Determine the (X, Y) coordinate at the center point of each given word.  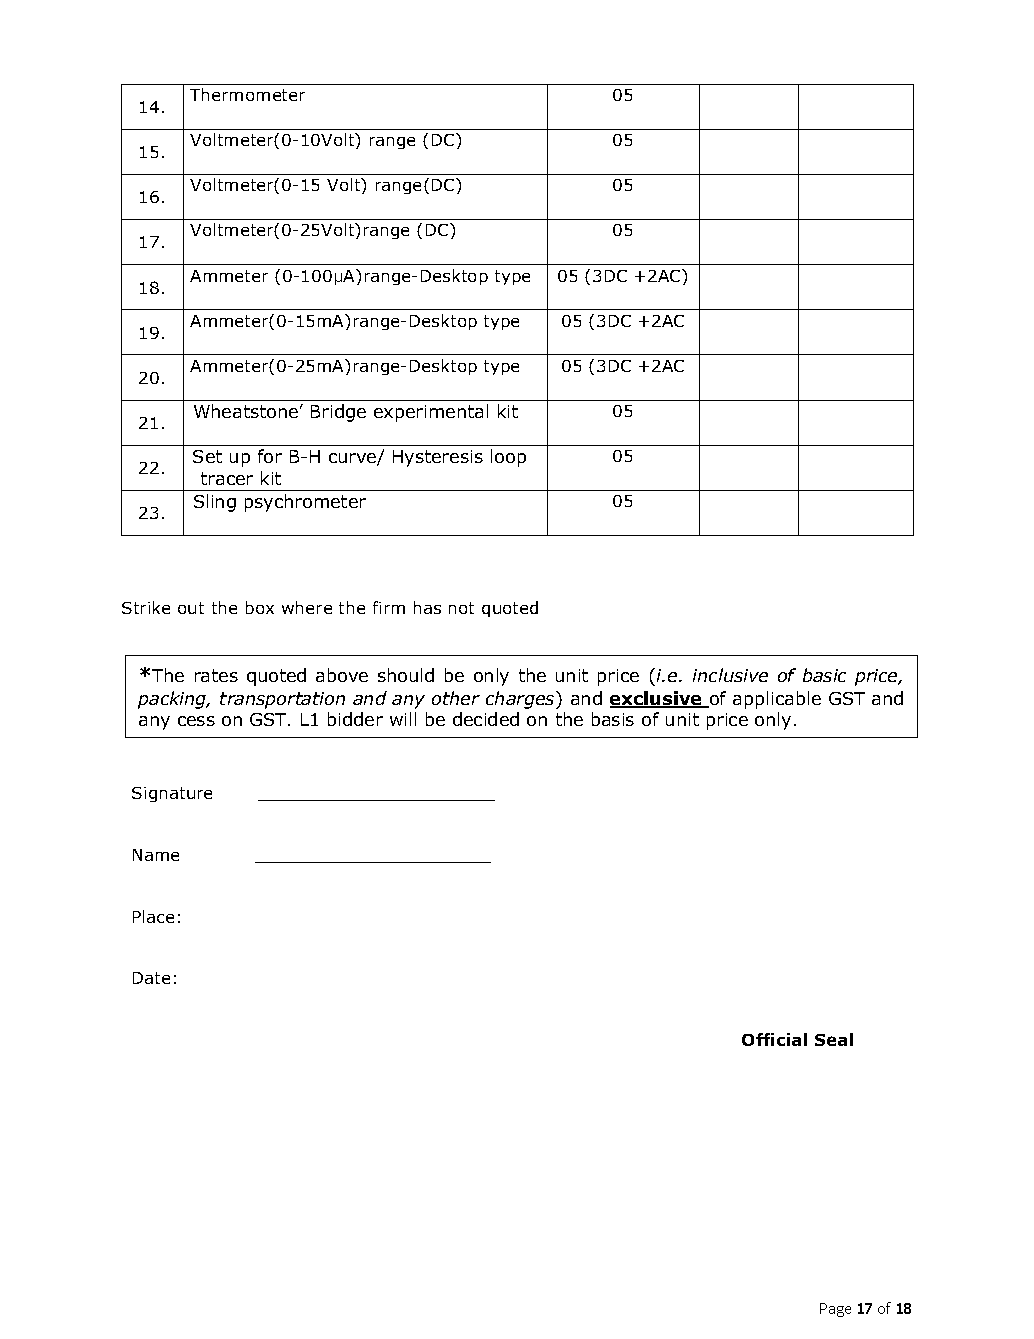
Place (153, 916)
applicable (777, 700)
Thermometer (247, 94)
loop (508, 458)
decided (486, 719)
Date (151, 978)
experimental (431, 413)
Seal (834, 1039)
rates (216, 675)
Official (774, 1039)
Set (207, 456)
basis (613, 719)
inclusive (730, 675)
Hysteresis (438, 458)
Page (835, 1310)
